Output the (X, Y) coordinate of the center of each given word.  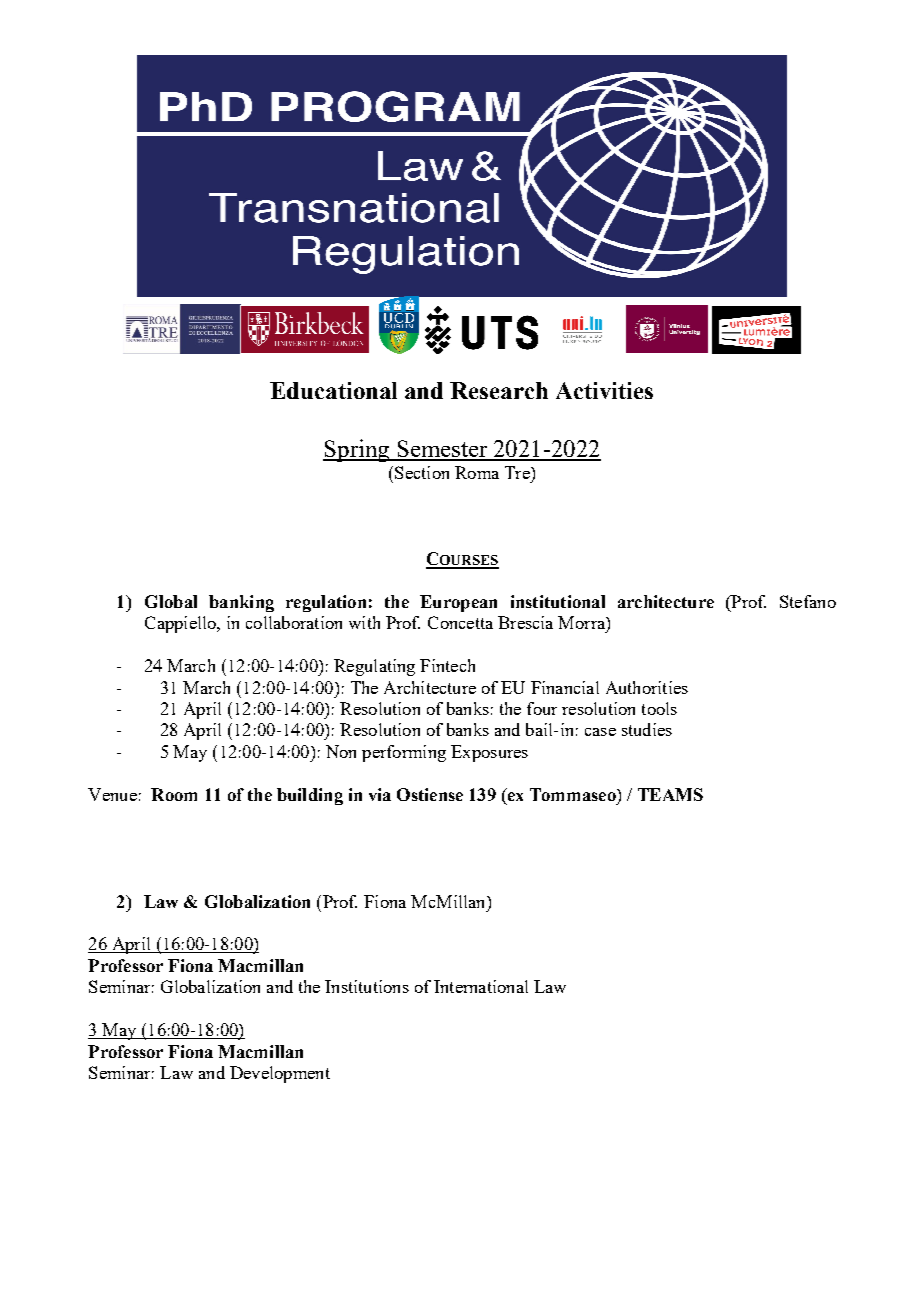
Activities (604, 390)
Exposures (489, 753)
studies (647, 729)
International (481, 986)
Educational (333, 390)
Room (174, 794)
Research (499, 390)
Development (280, 1074)
